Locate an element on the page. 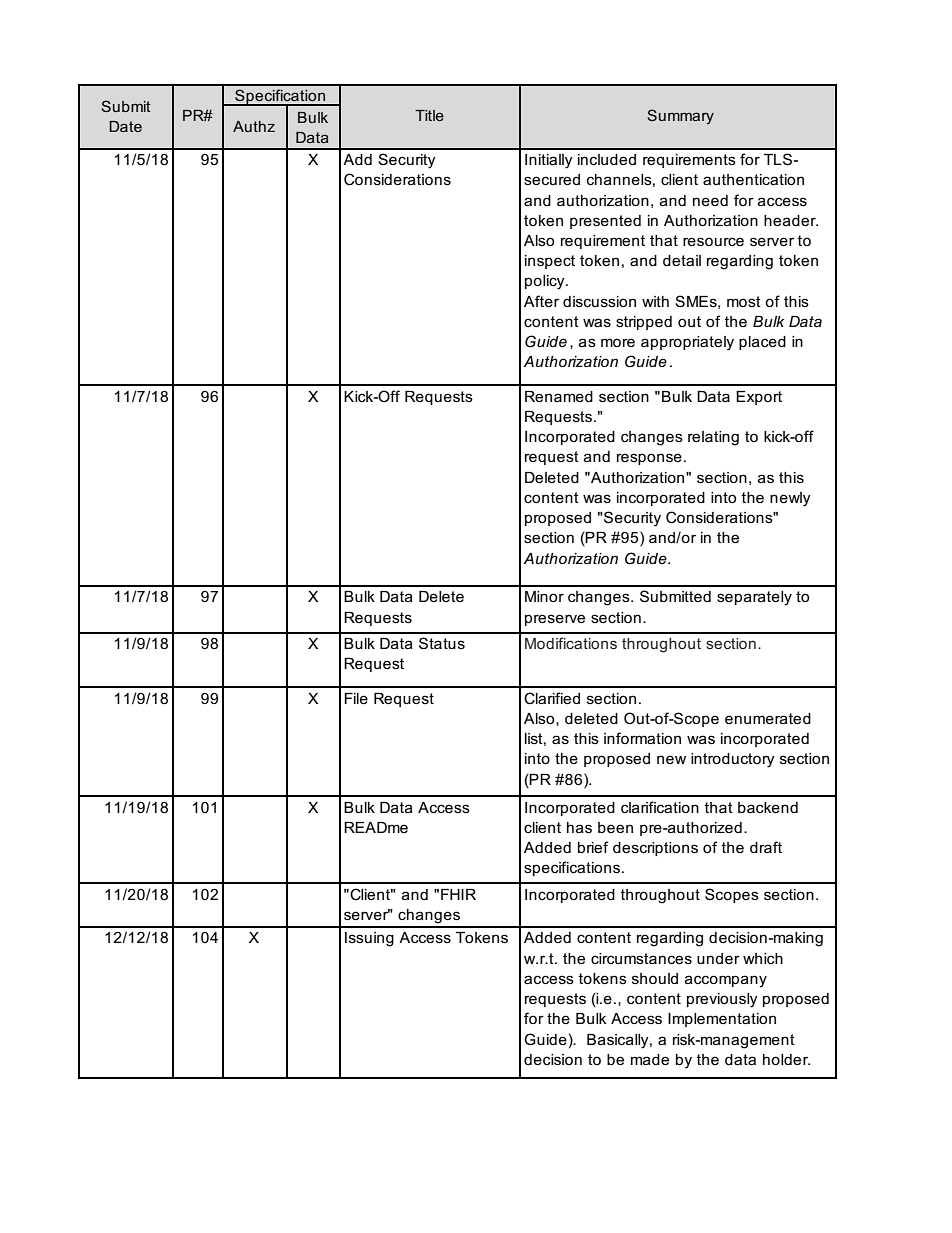 This image has width=952, height=1233. relating is located at coordinates (713, 438).
